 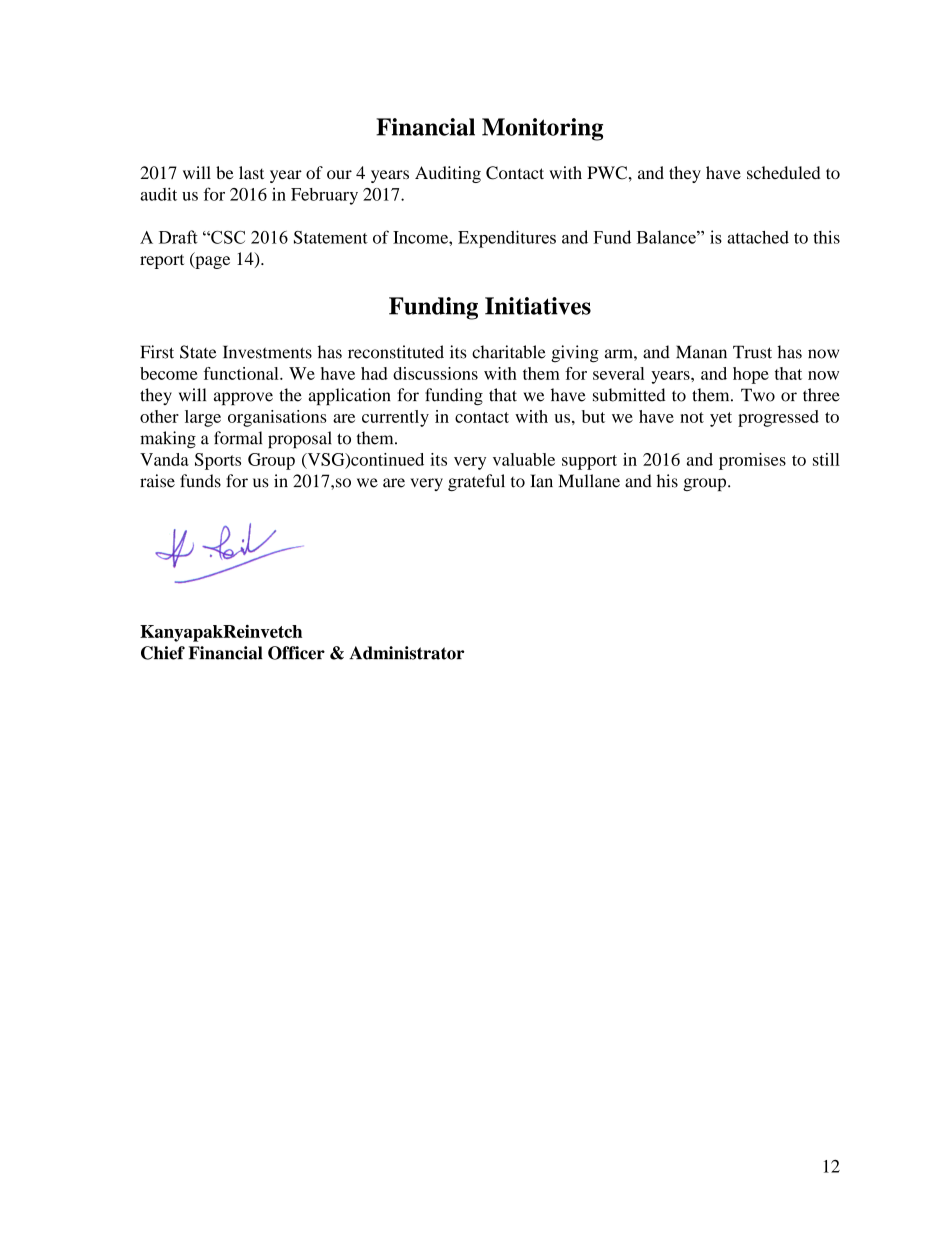 What do you see at coordinates (476, 482) in the screenshot?
I see `grateful` at bounding box center [476, 482].
